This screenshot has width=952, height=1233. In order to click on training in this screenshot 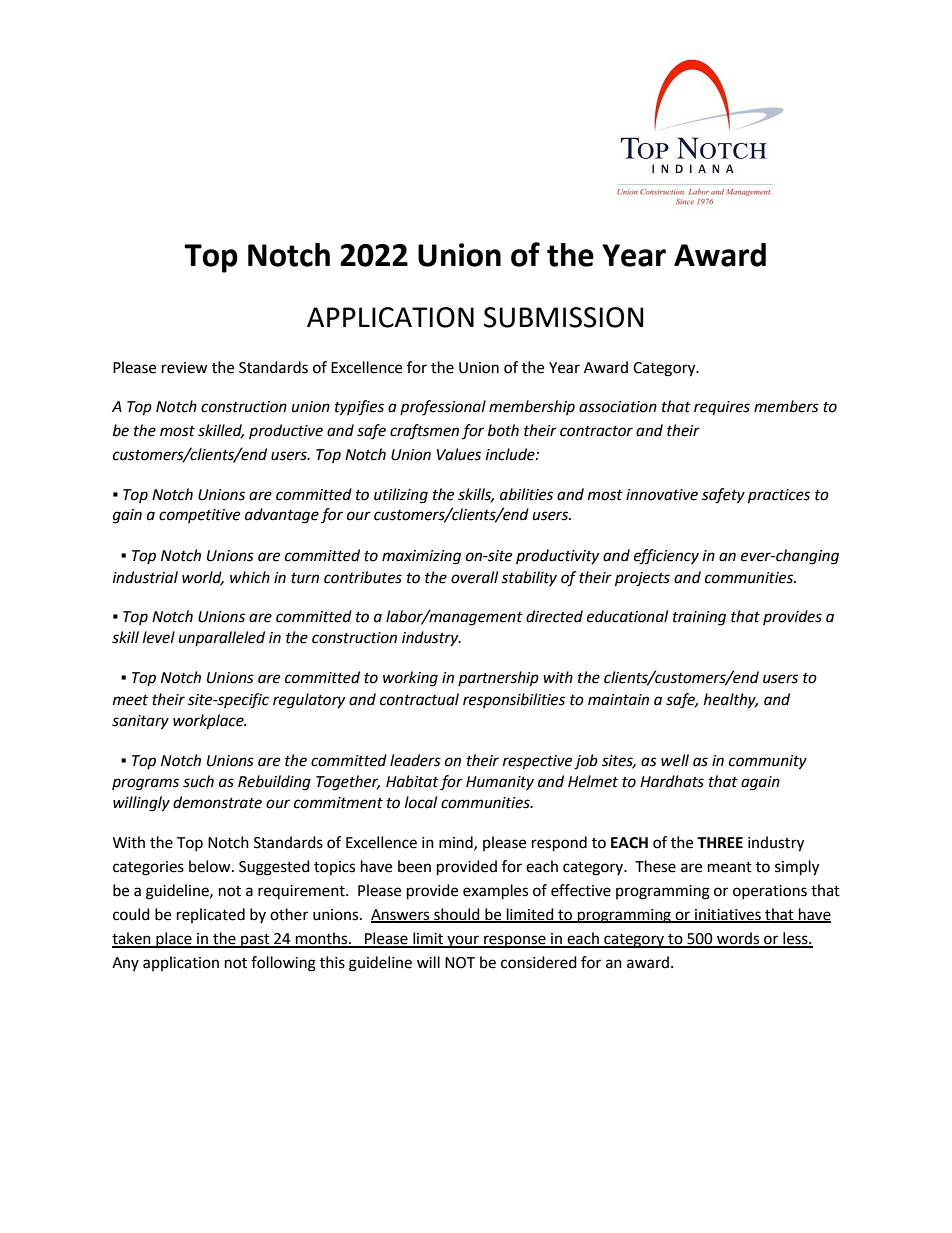, I will do `click(699, 618)`.
